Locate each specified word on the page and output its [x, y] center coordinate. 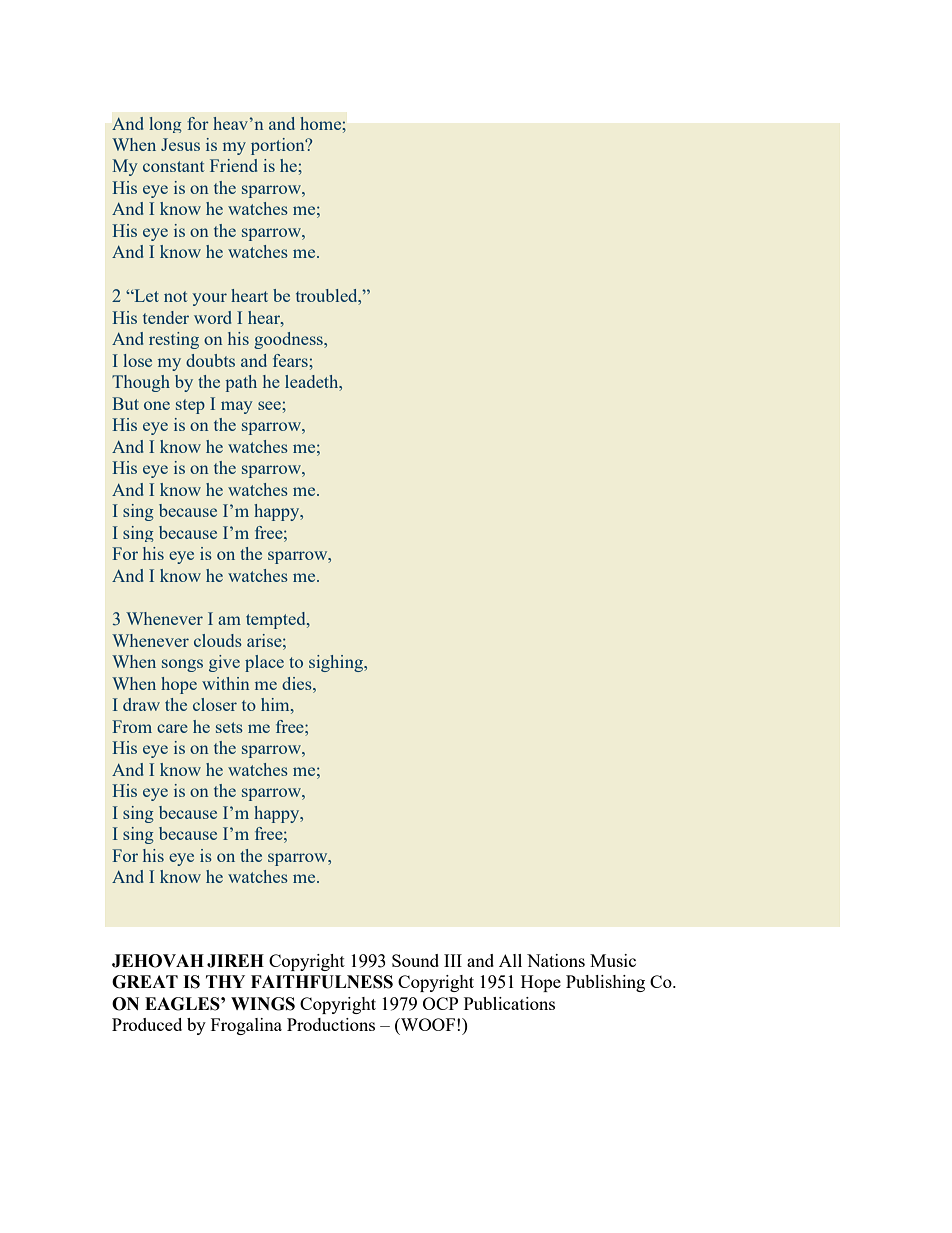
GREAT [145, 982]
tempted [277, 620]
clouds [218, 640]
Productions [331, 1024]
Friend [234, 165]
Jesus [180, 144]
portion [279, 146]
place [264, 663]
